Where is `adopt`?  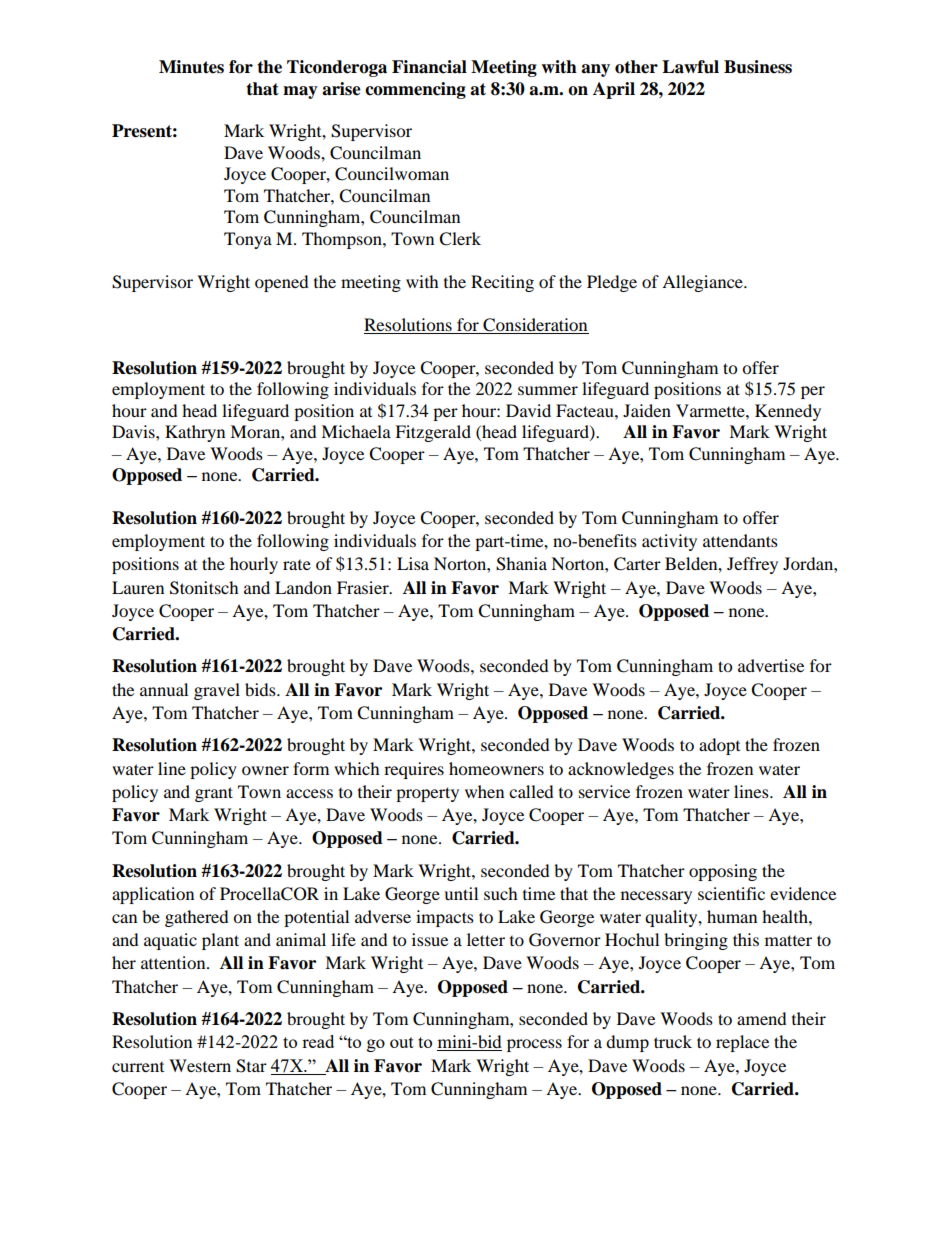 adopt is located at coordinates (719, 746).
